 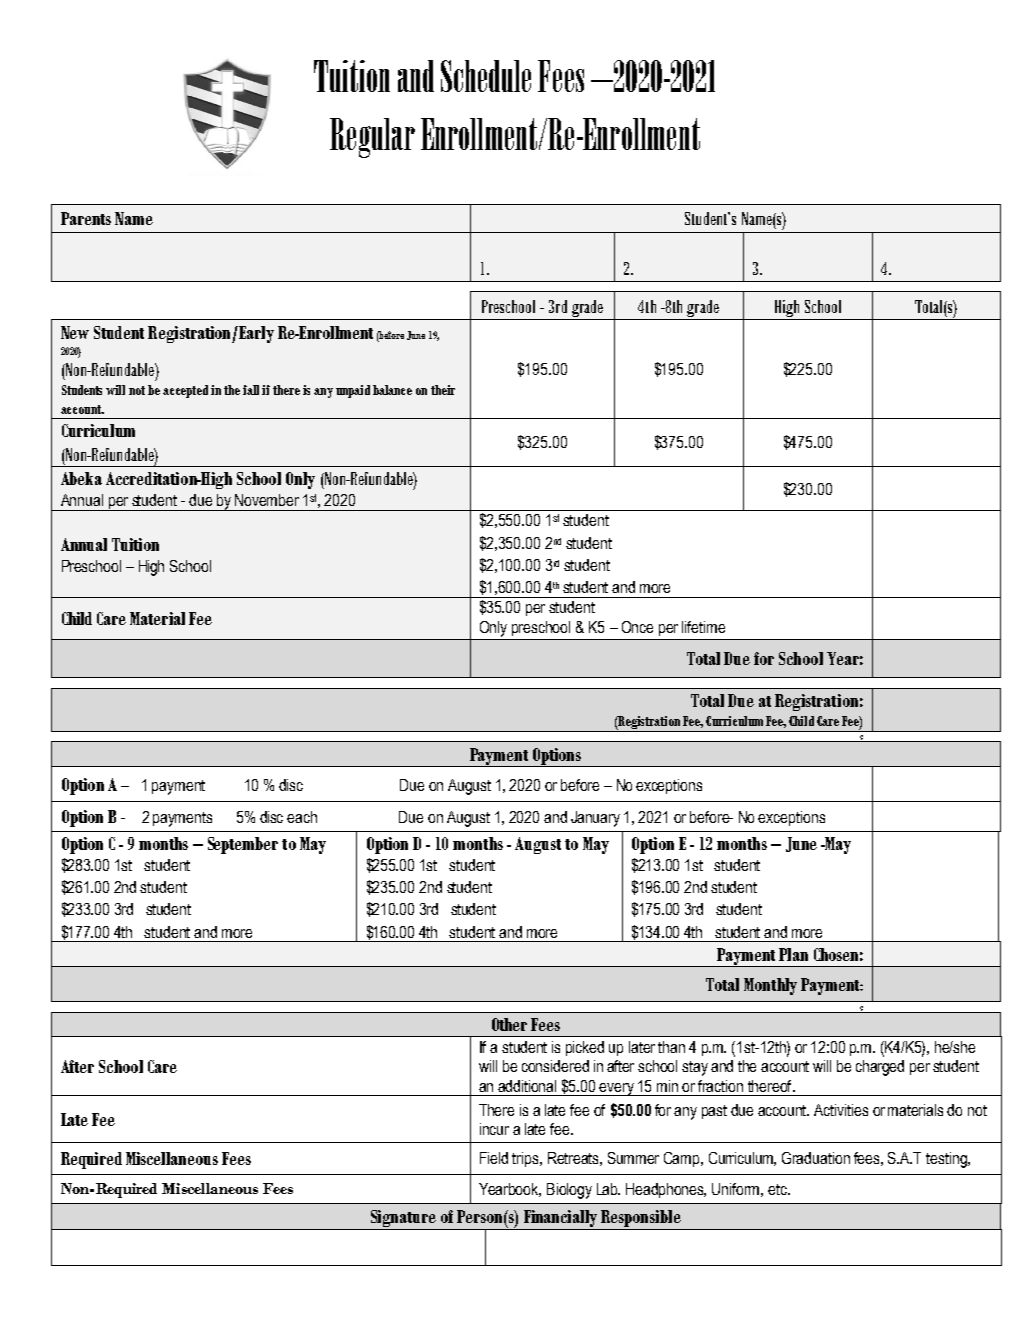 What do you see at coordinates (703, 627) in the page?
I see `lifetime` at bounding box center [703, 627].
